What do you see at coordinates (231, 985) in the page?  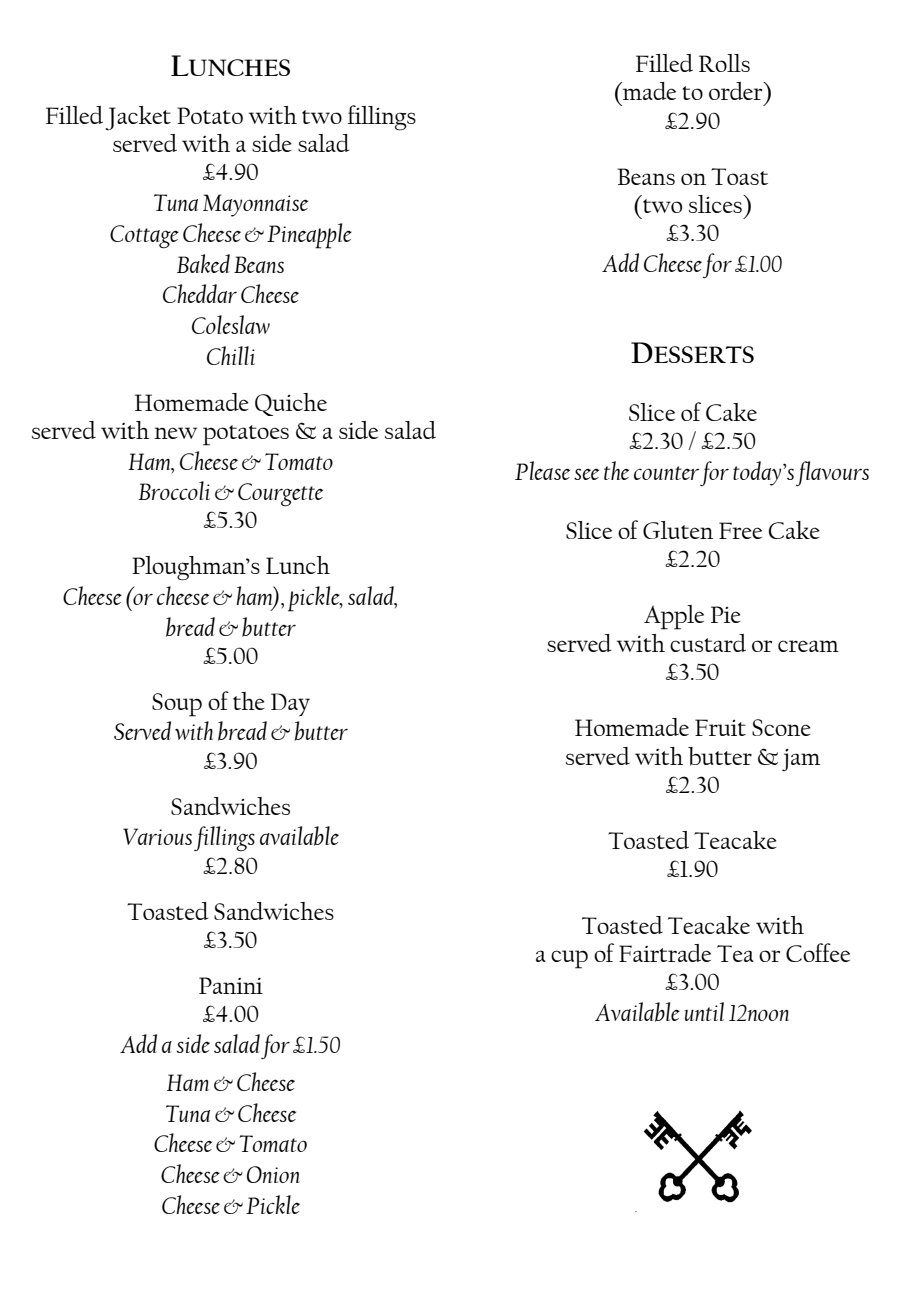 I see `Panini` at bounding box center [231, 985].
